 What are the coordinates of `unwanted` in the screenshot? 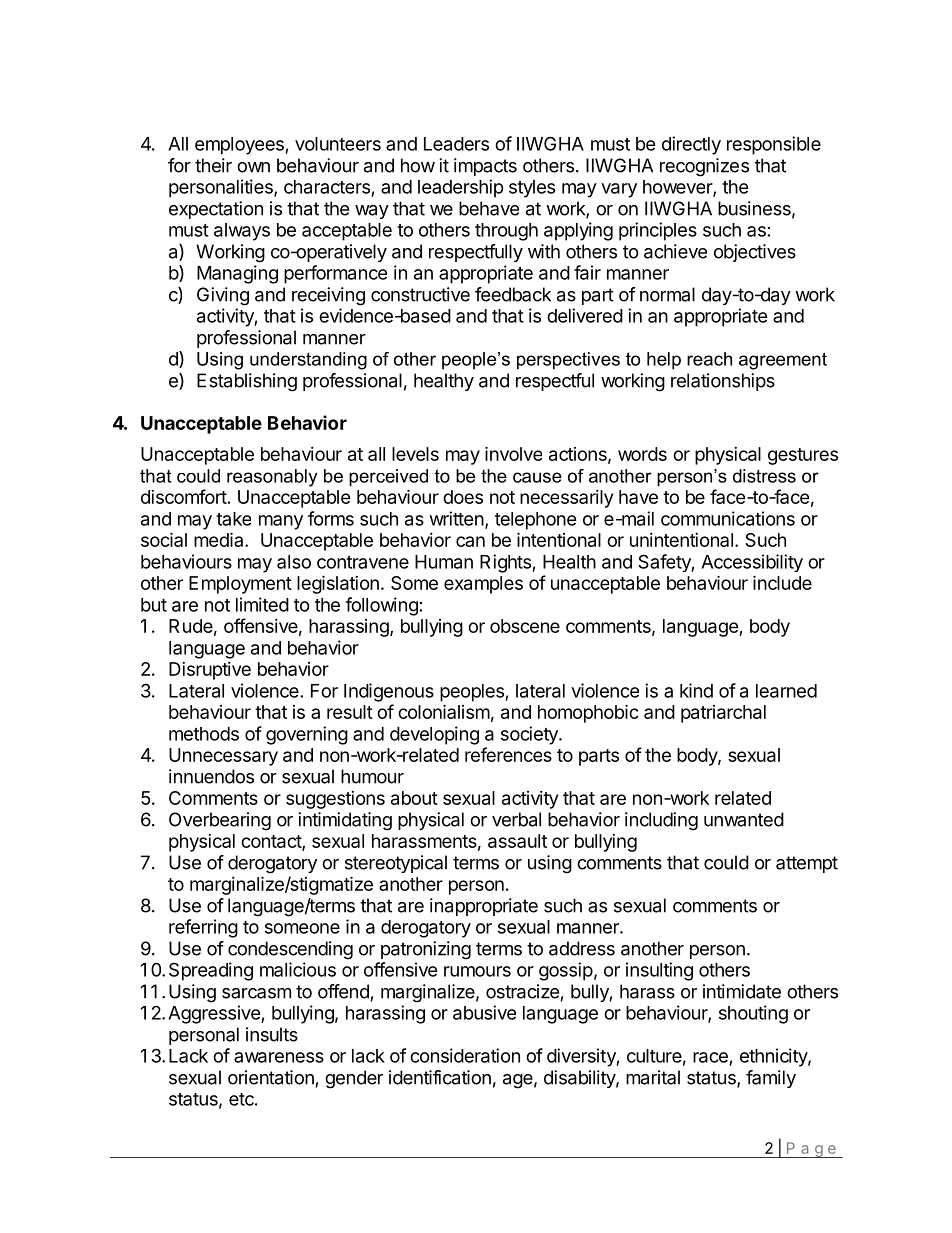 It's located at (744, 819).
